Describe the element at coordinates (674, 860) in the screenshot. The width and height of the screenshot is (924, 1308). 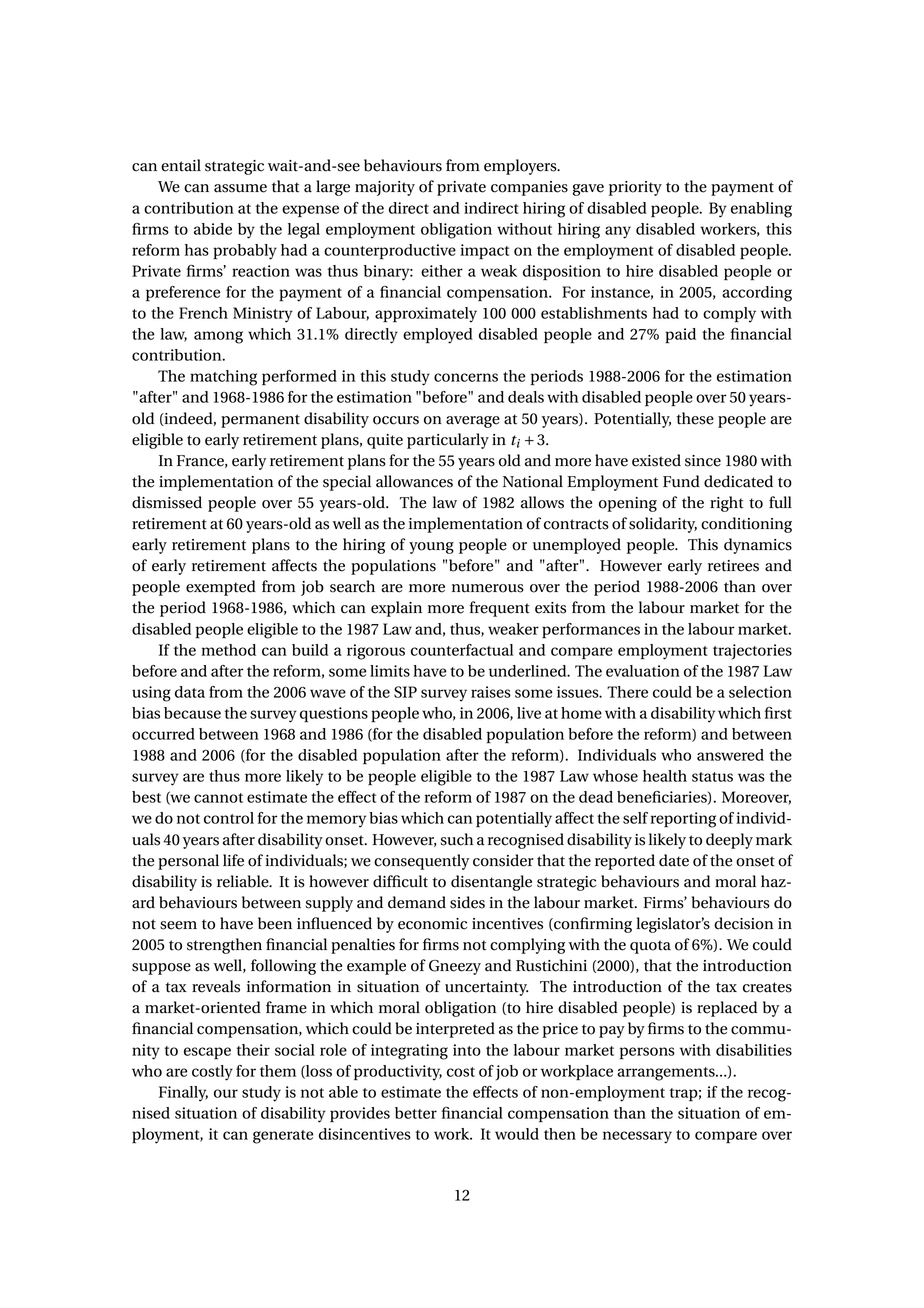
I see `date` at that location.
